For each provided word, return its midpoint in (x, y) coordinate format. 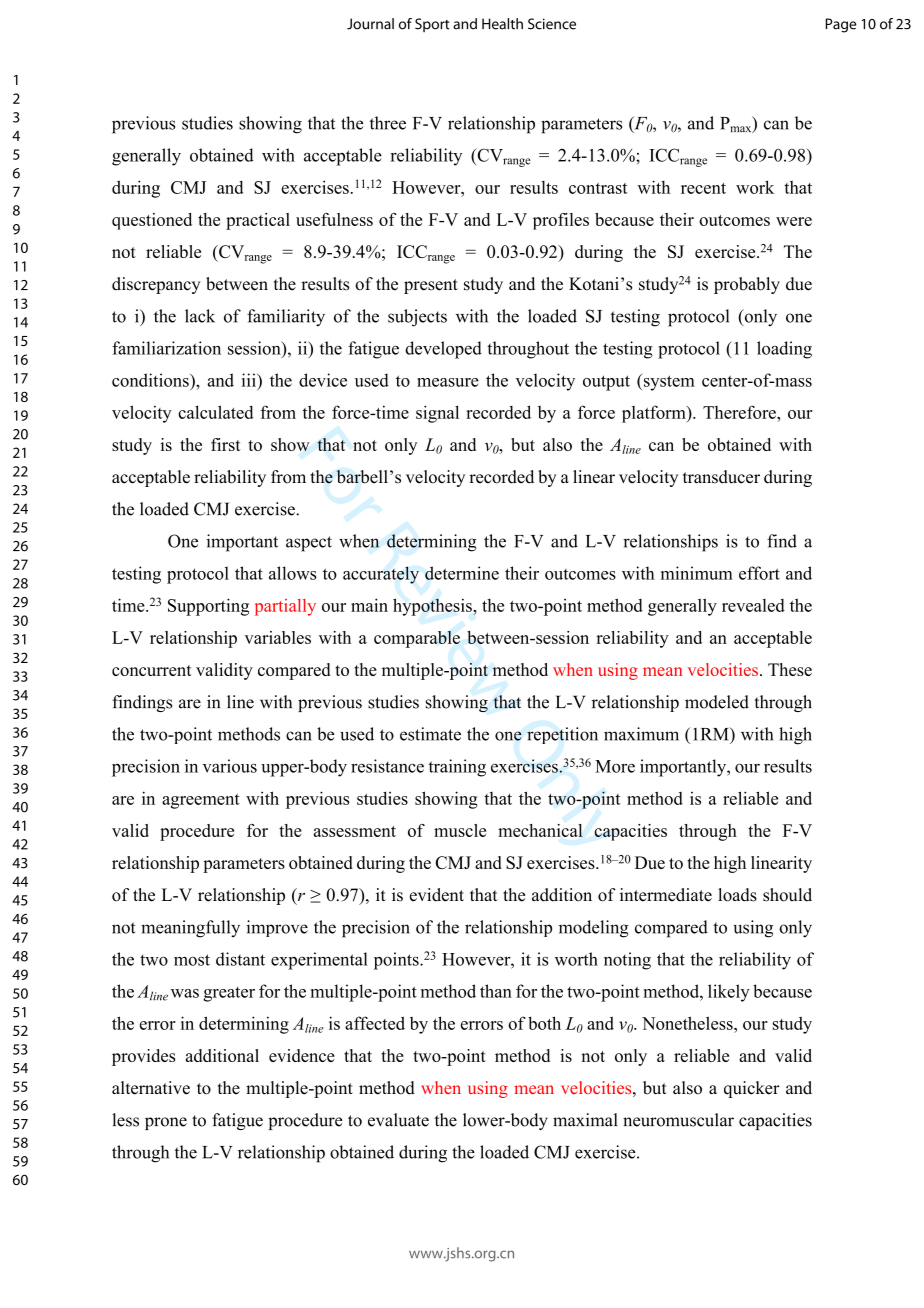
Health (502, 24)
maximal (585, 1120)
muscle (460, 830)
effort (759, 573)
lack (200, 316)
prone (166, 1123)
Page (840, 25)
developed (443, 350)
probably (747, 285)
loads (737, 895)
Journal (370, 24)
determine (462, 573)
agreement (201, 801)
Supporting (208, 607)
